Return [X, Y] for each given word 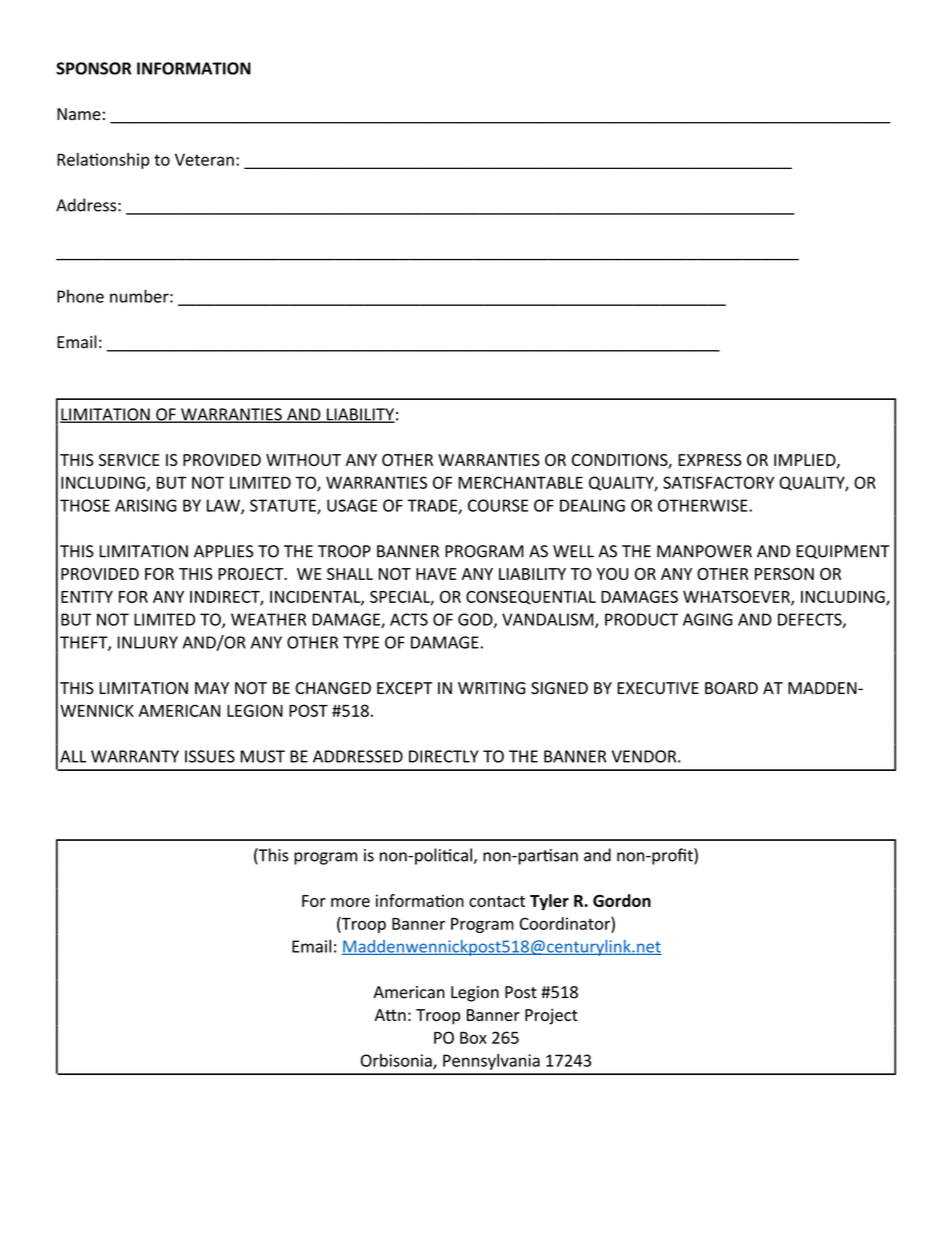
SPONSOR [94, 68]
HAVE [436, 574]
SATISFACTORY [718, 482]
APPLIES [224, 551]
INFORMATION [194, 68]
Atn [390, 1015]
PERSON [784, 574]
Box [473, 1038]
